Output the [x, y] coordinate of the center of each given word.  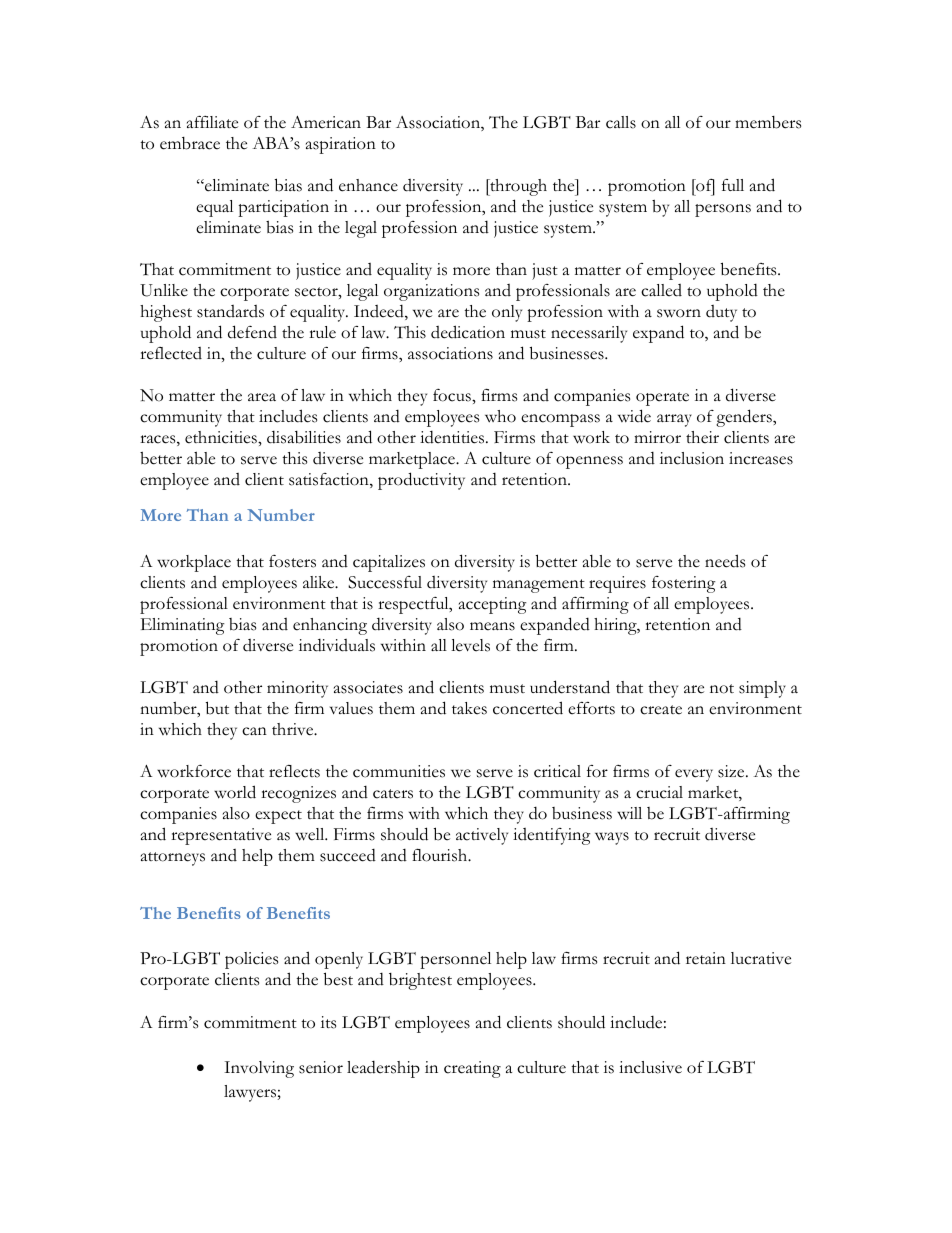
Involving [259, 1069]
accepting [493, 605]
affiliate [212, 122]
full [733, 185]
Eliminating [183, 626]
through [517, 187]
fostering [684, 584]
